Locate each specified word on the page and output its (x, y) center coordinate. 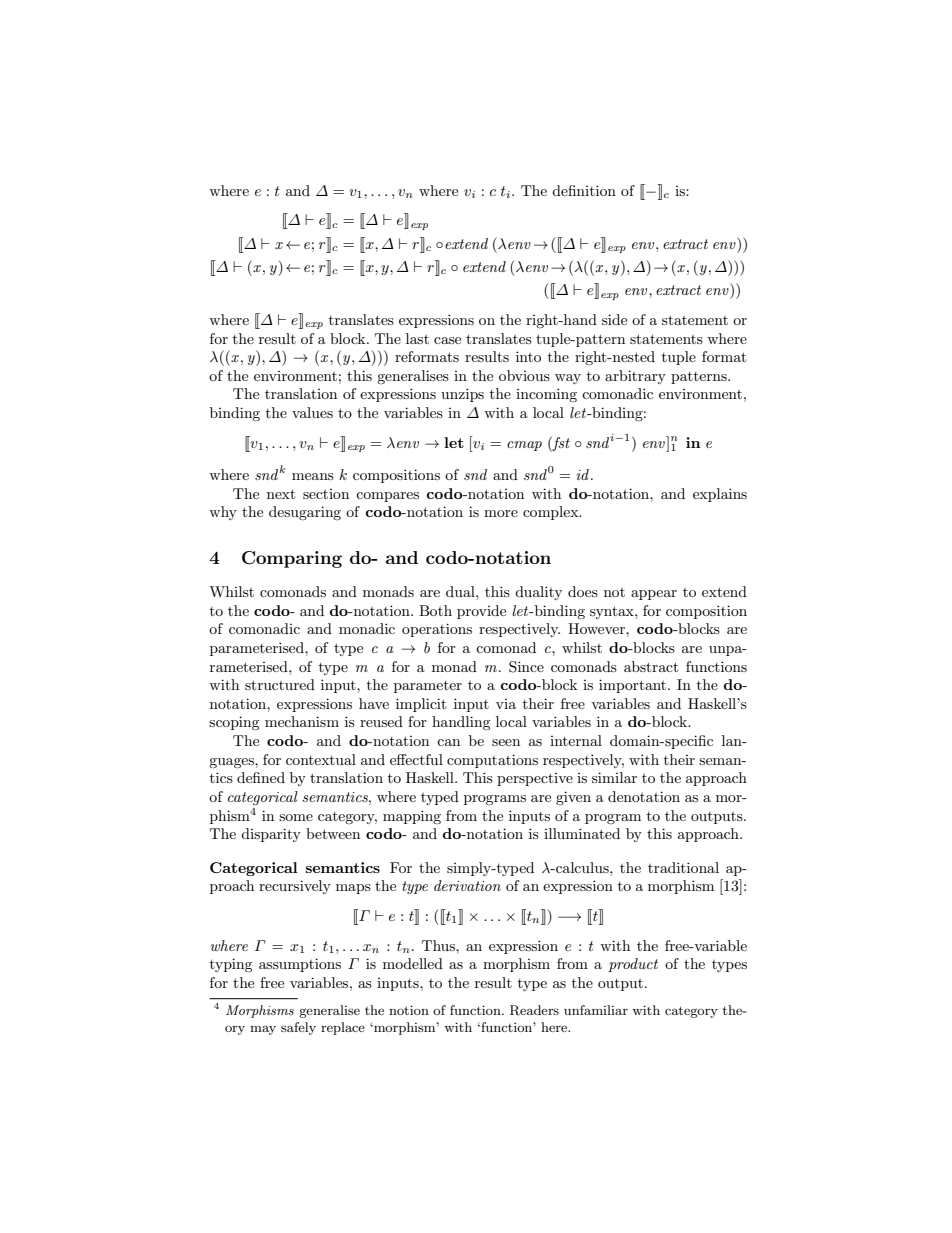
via (506, 704)
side (614, 319)
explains (720, 495)
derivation (467, 885)
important (634, 686)
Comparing (292, 559)
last (417, 338)
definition (584, 190)
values (312, 412)
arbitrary (635, 377)
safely (298, 1028)
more (501, 513)
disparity (271, 835)
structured (280, 684)
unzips (462, 395)
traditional (683, 867)
